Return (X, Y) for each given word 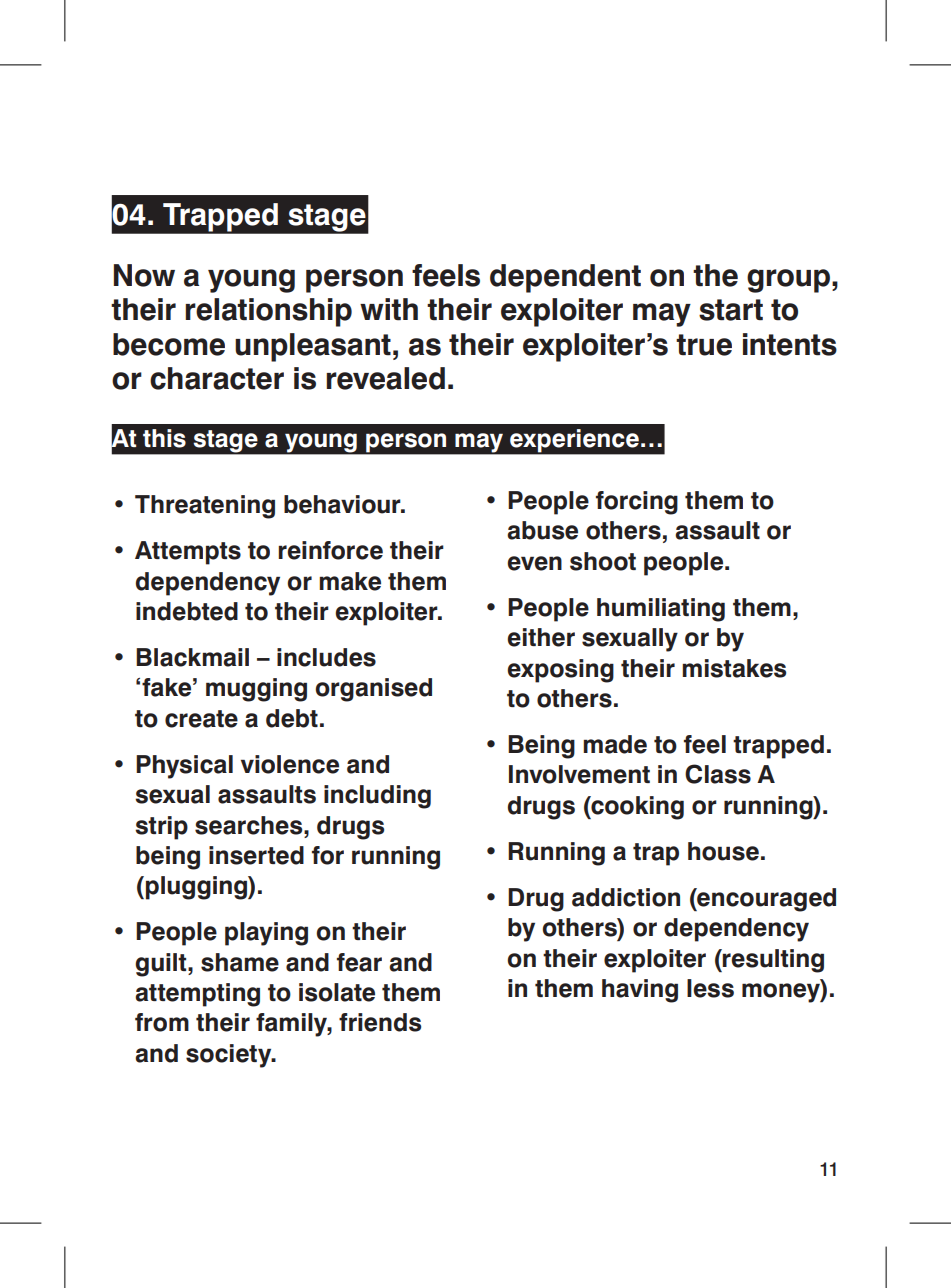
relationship (268, 312)
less (710, 988)
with (389, 309)
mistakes (734, 668)
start (731, 310)
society (230, 1056)
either (541, 637)
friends (380, 1022)
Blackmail (192, 657)
